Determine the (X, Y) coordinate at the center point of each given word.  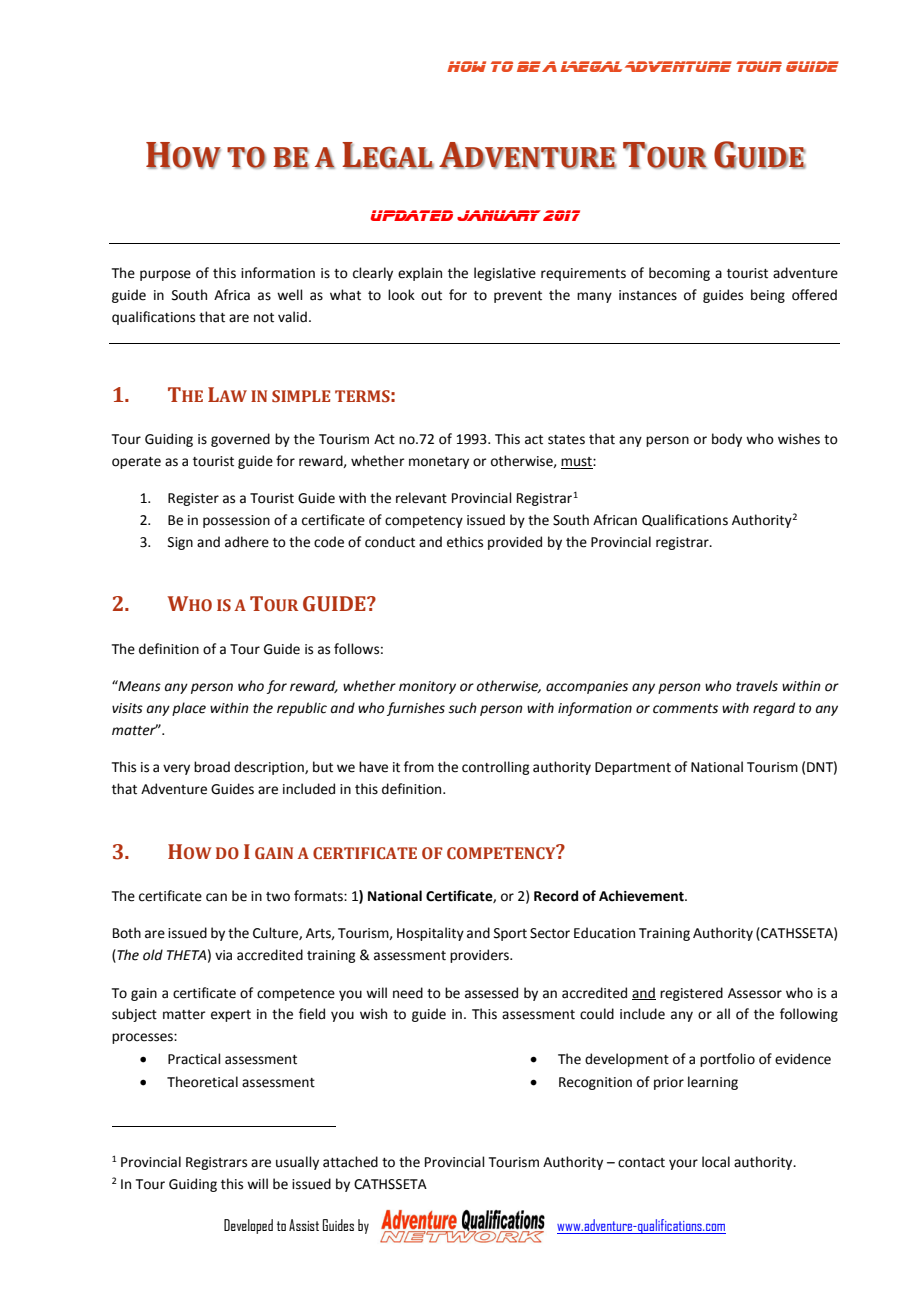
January (499, 215)
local (716, 1162)
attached (350, 1162)
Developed (248, 1226)
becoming (679, 274)
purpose (165, 275)
